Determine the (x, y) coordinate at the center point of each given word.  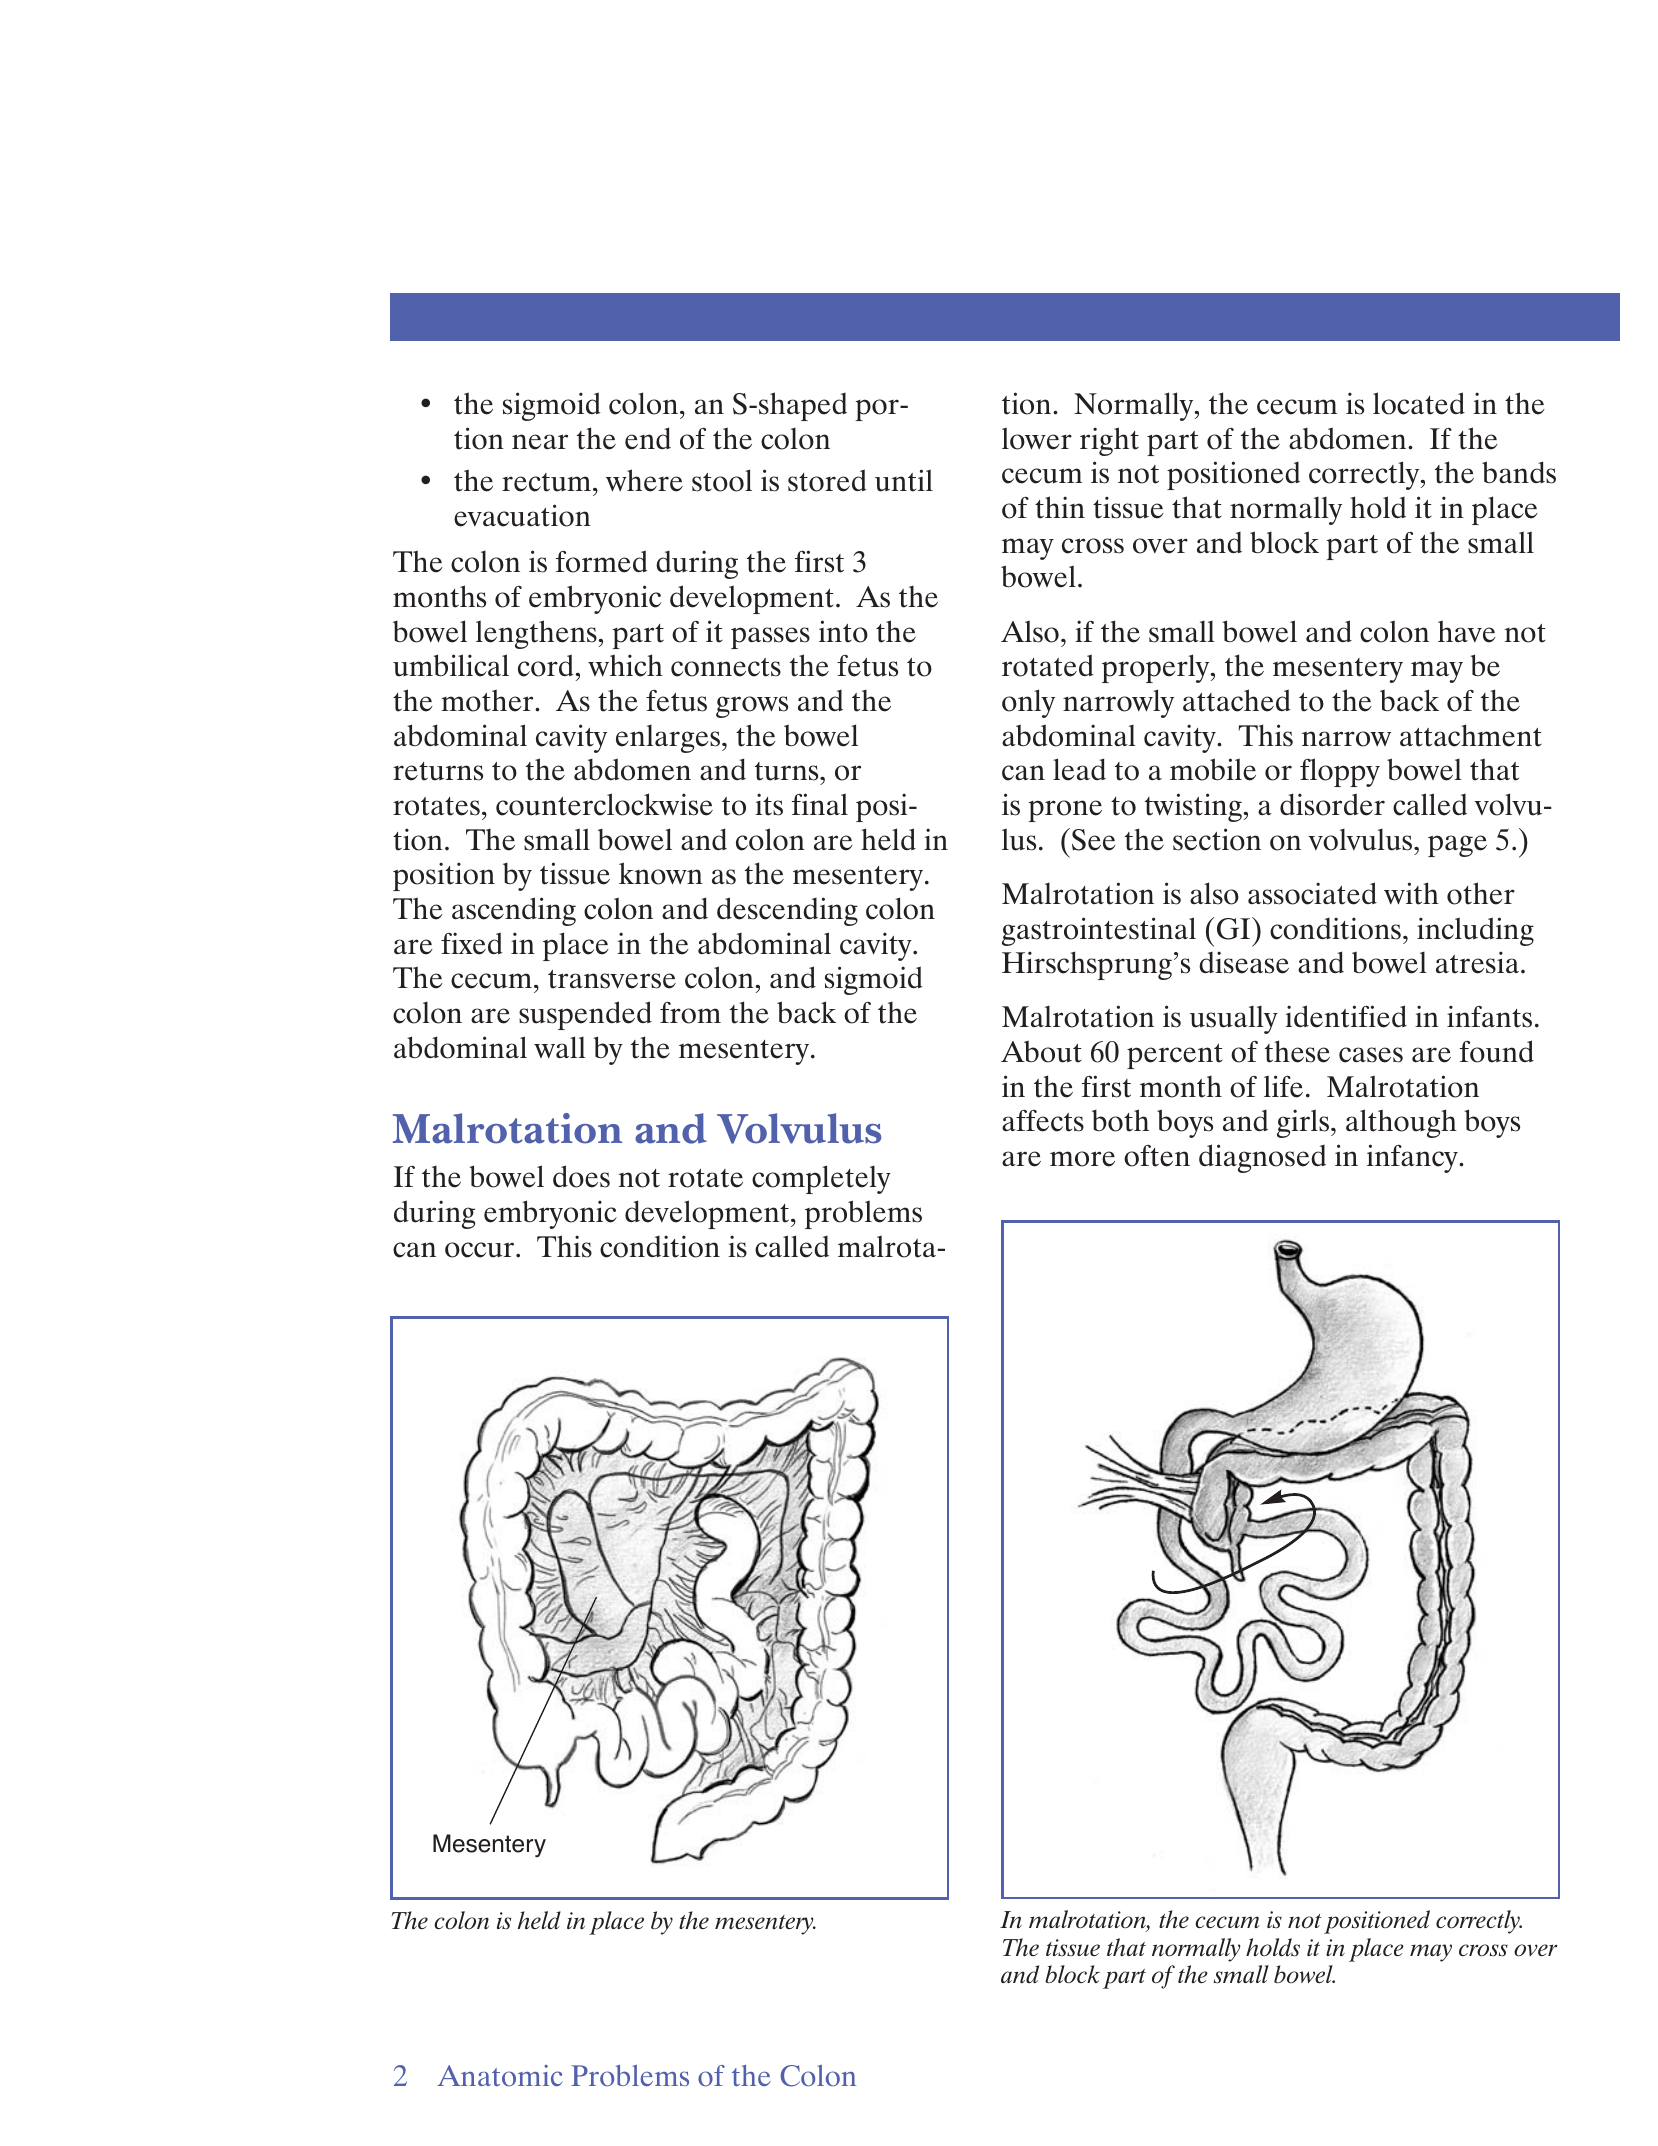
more (1082, 1159)
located (1419, 403)
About (1041, 1051)
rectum (548, 482)
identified (1346, 1016)
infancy (1413, 1158)
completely (821, 1179)
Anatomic (500, 2075)
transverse (612, 979)
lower (1037, 438)
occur (481, 1250)
